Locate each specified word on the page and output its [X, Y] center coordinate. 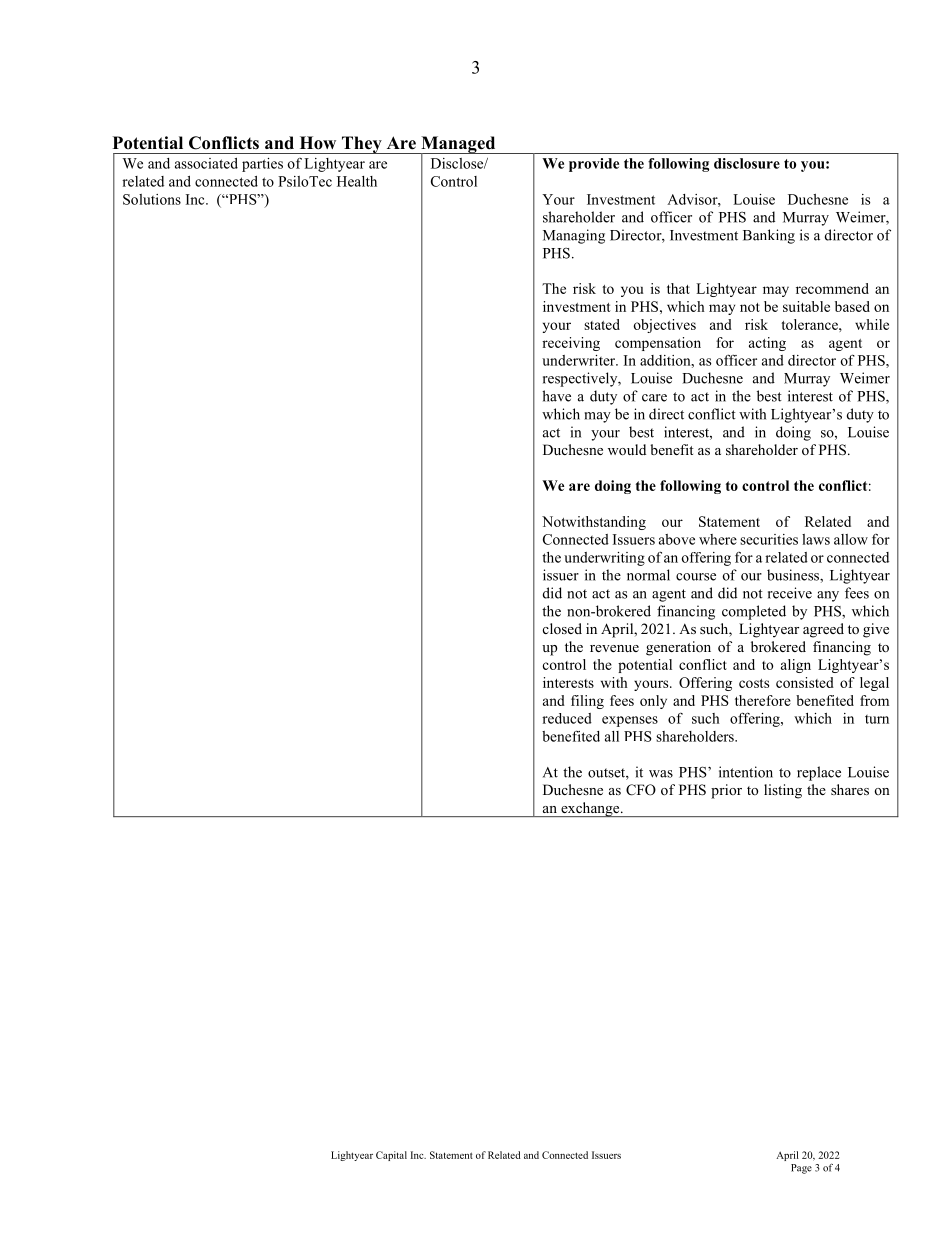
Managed [458, 146]
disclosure [747, 163]
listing [783, 791]
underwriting [604, 559]
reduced [567, 718]
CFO [641, 790]
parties [262, 165]
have [556, 396]
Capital [391, 1156]
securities [769, 539]
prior [726, 791]
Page [801, 1169]
